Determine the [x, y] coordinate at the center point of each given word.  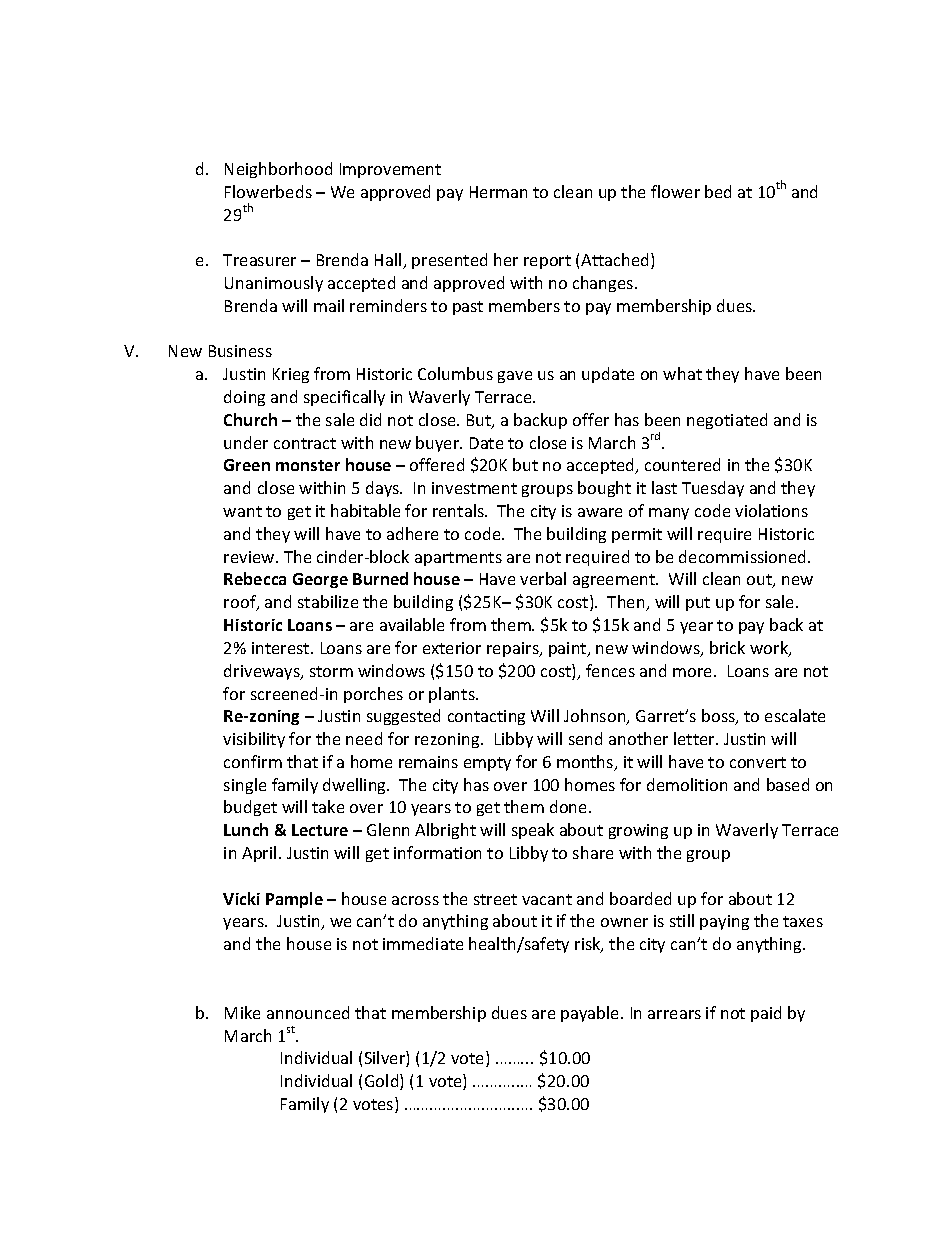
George [320, 580]
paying [724, 922]
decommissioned [742, 556]
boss [719, 717]
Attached [616, 261]
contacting [486, 717]
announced [308, 1012]
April [259, 854]
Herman [498, 192]
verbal [543, 578]
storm [331, 671]
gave [515, 377]
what [682, 373]
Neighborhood [278, 170]
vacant [547, 899]
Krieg [291, 375]
